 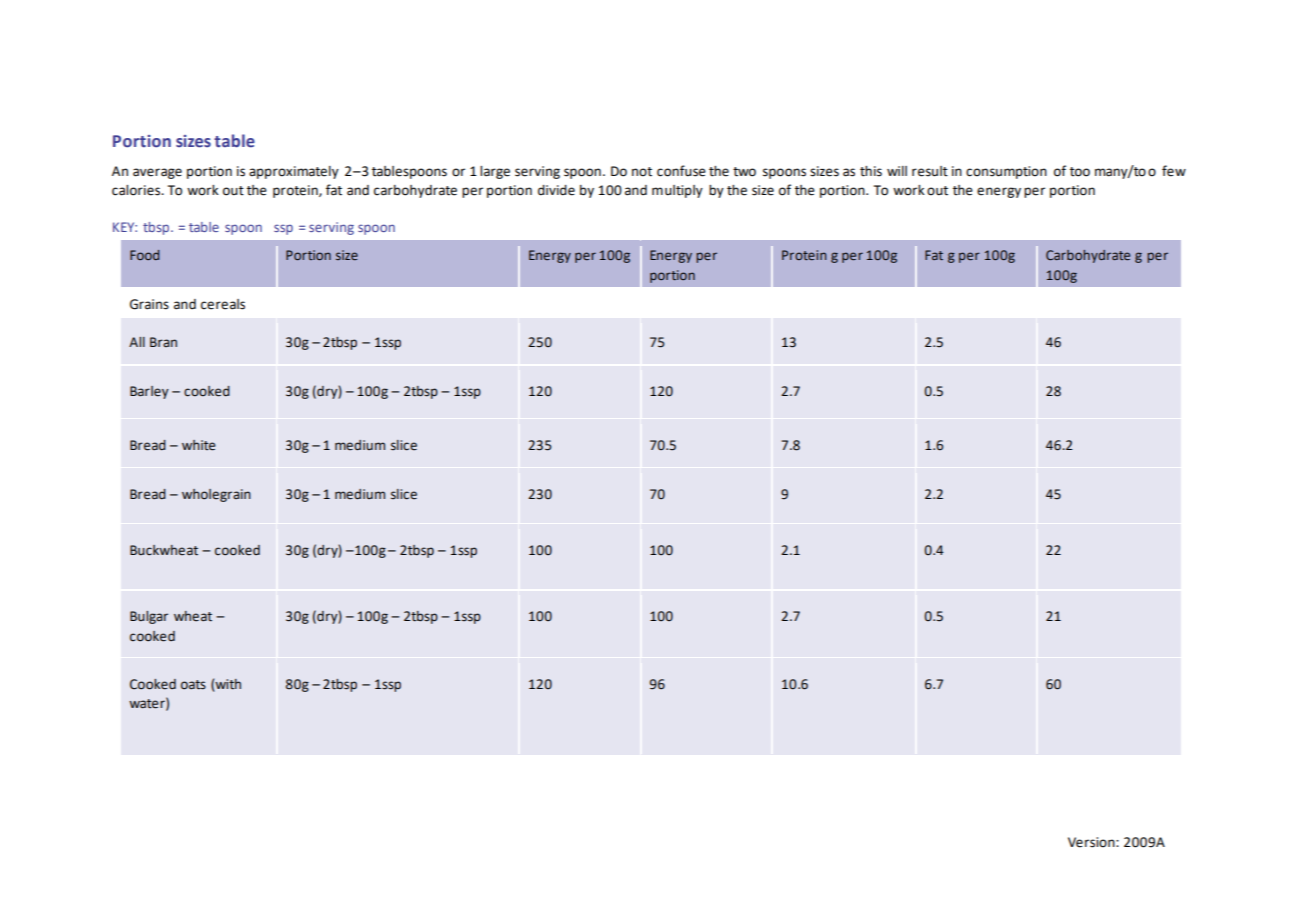 What do you see at coordinates (1006, 172) in the document?
I see `consumption` at bounding box center [1006, 172].
